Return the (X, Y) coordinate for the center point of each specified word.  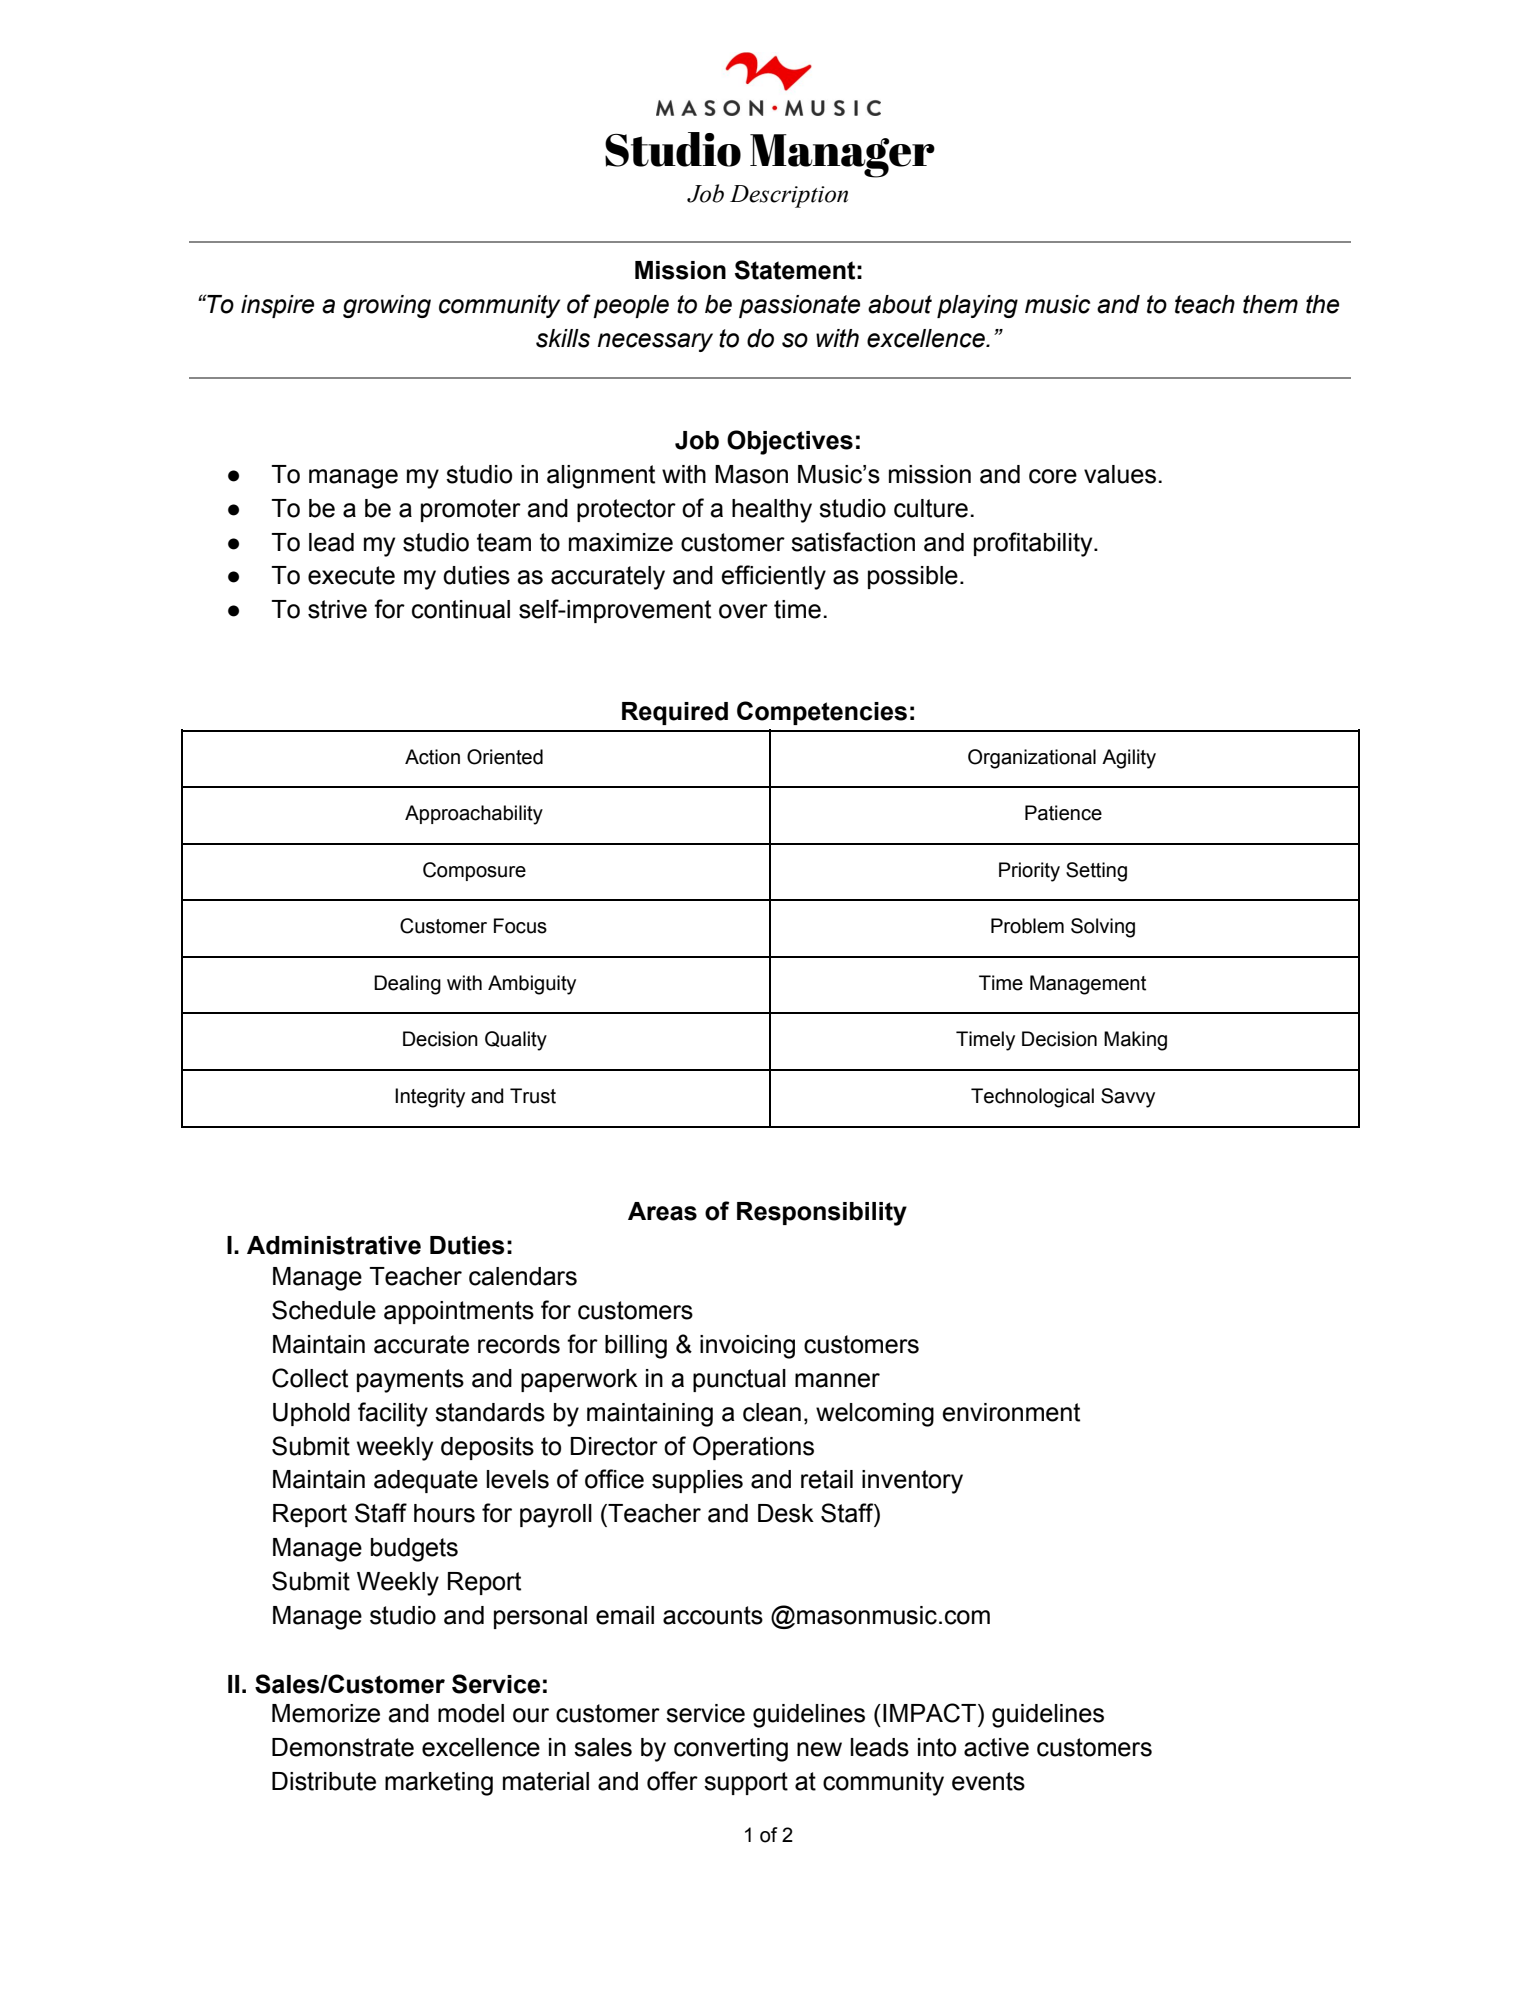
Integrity (430, 1098)
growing (387, 306)
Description (789, 196)
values (1120, 474)
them (1270, 304)
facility (393, 1414)
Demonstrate (343, 1747)
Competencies (822, 713)
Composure (474, 871)
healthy (772, 511)
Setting (1096, 872)
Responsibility (822, 1214)
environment (1011, 1412)
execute (351, 575)
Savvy (1128, 1098)
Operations (753, 1448)
